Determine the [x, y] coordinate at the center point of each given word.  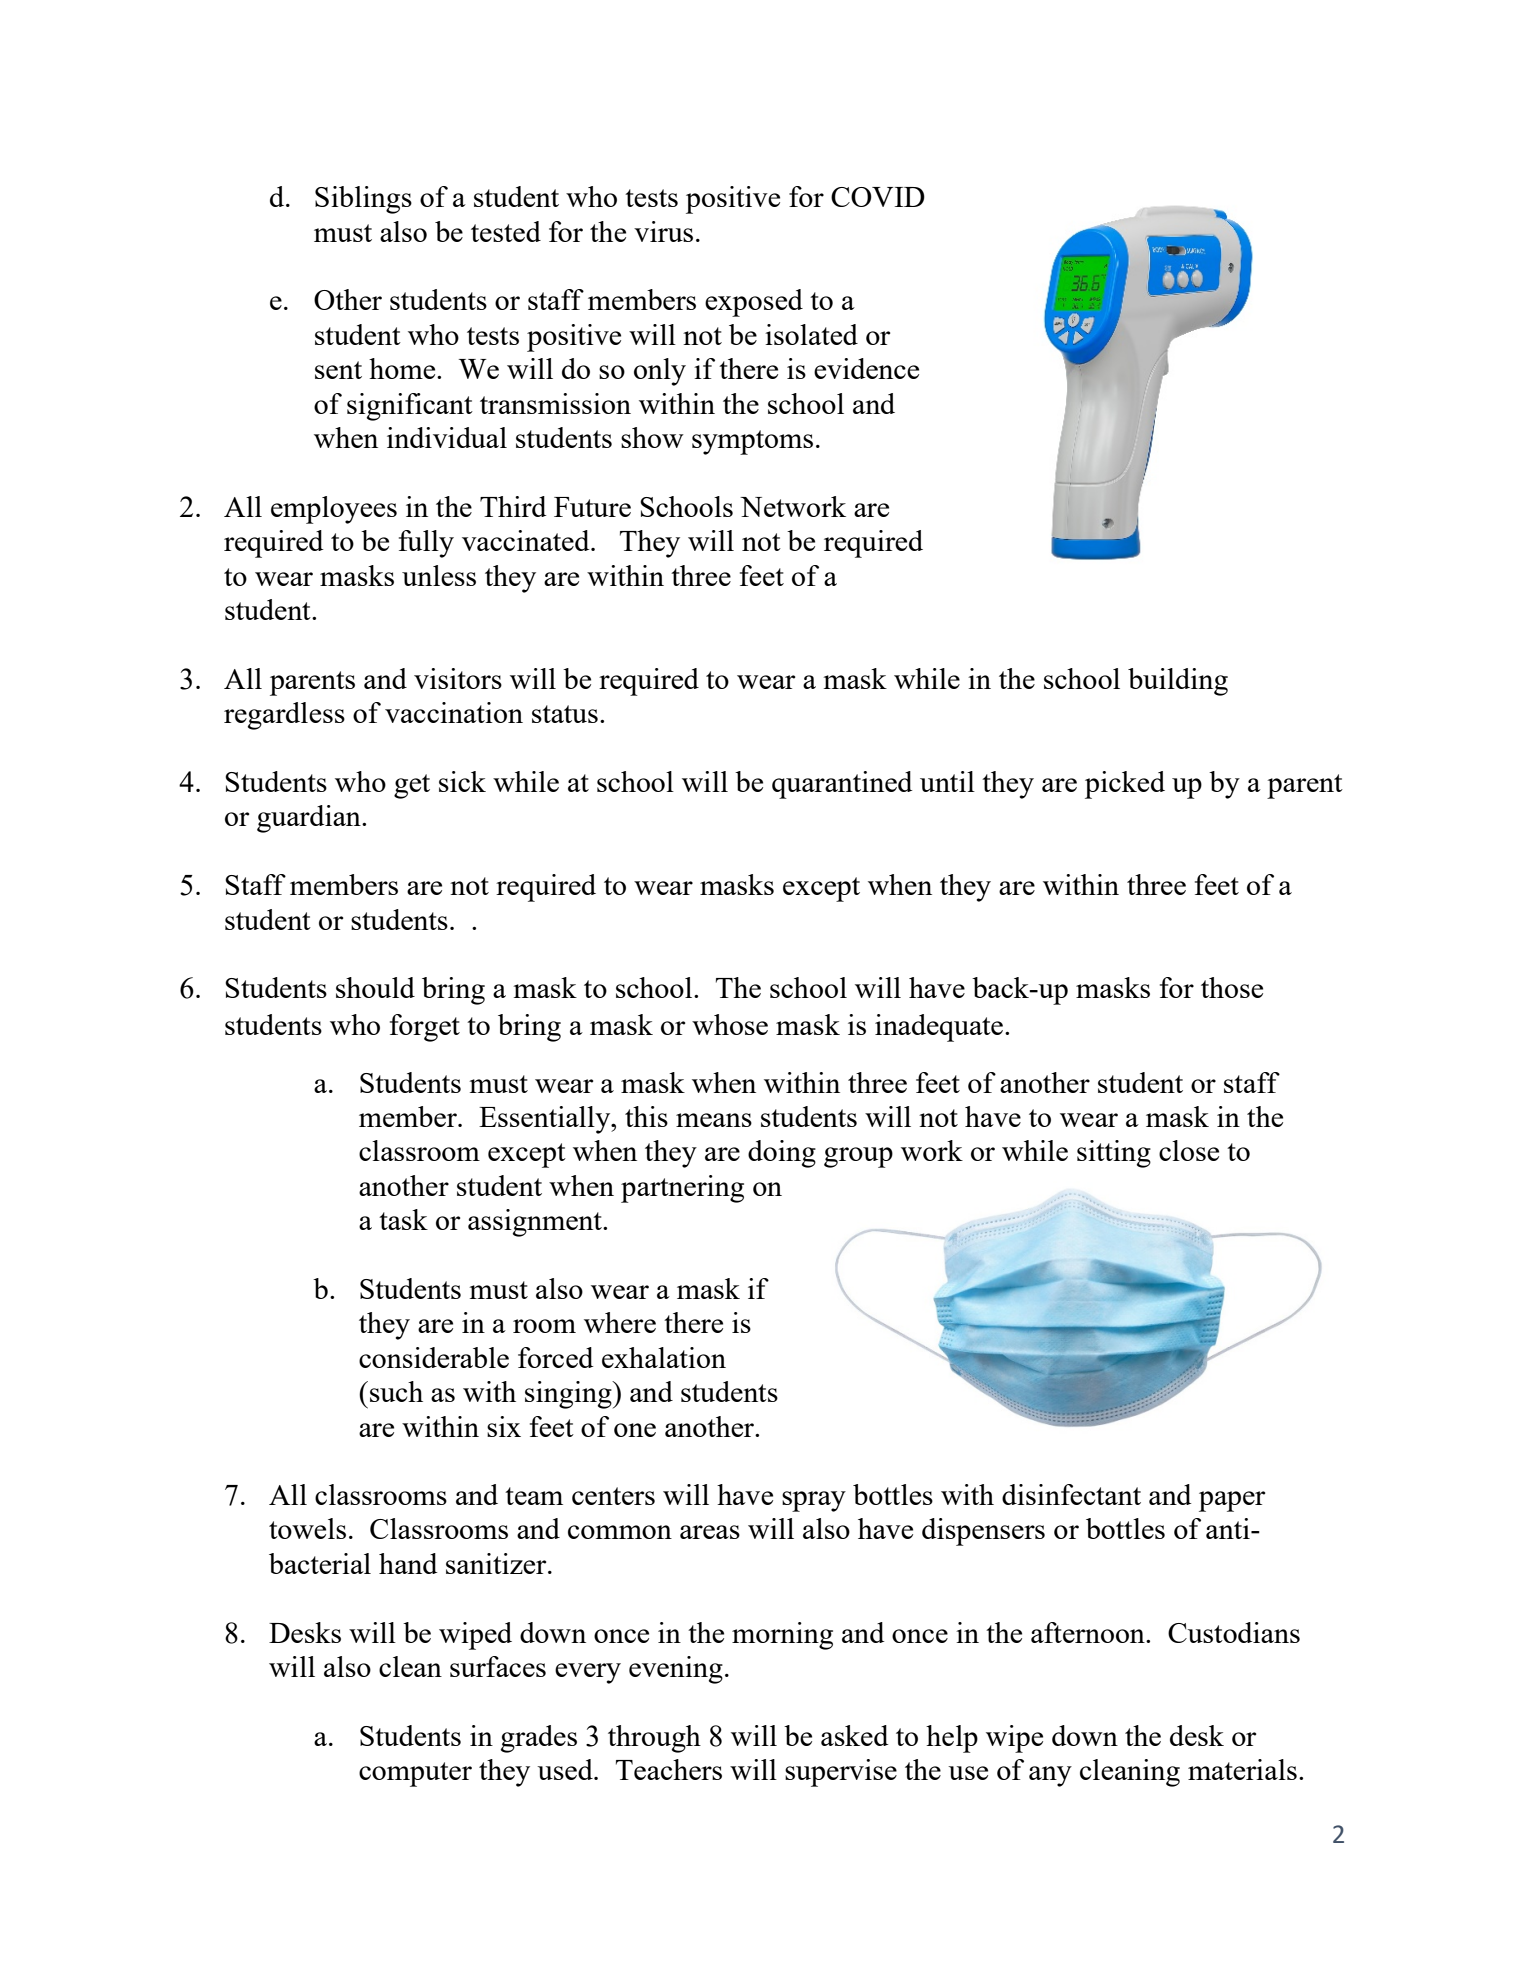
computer [415, 1774]
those [1232, 987]
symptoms [752, 442]
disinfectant [1071, 1494]
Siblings [363, 200]
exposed [754, 303]
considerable [434, 1357]
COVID [878, 197]
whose [730, 1024]
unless [439, 575]
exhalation [664, 1357]
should [375, 987]
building [1178, 682]
